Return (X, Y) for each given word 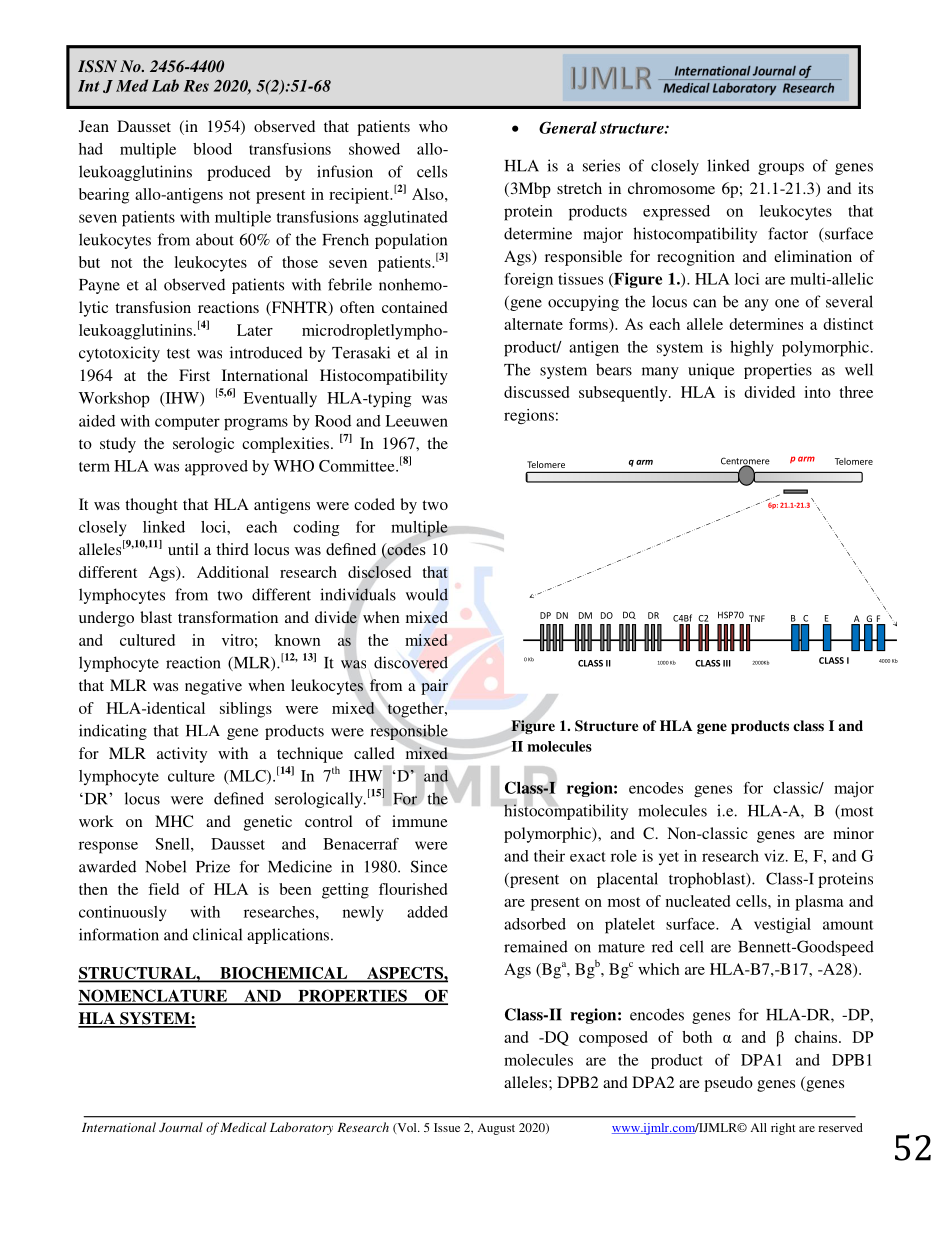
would (427, 594)
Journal (181, 1127)
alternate (533, 324)
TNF (756, 620)
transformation (228, 617)
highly (751, 349)
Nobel (165, 866)
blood (212, 149)
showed (374, 149)
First (194, 375)
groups (781, 169)
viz (775, 856)
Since (429, 866)
